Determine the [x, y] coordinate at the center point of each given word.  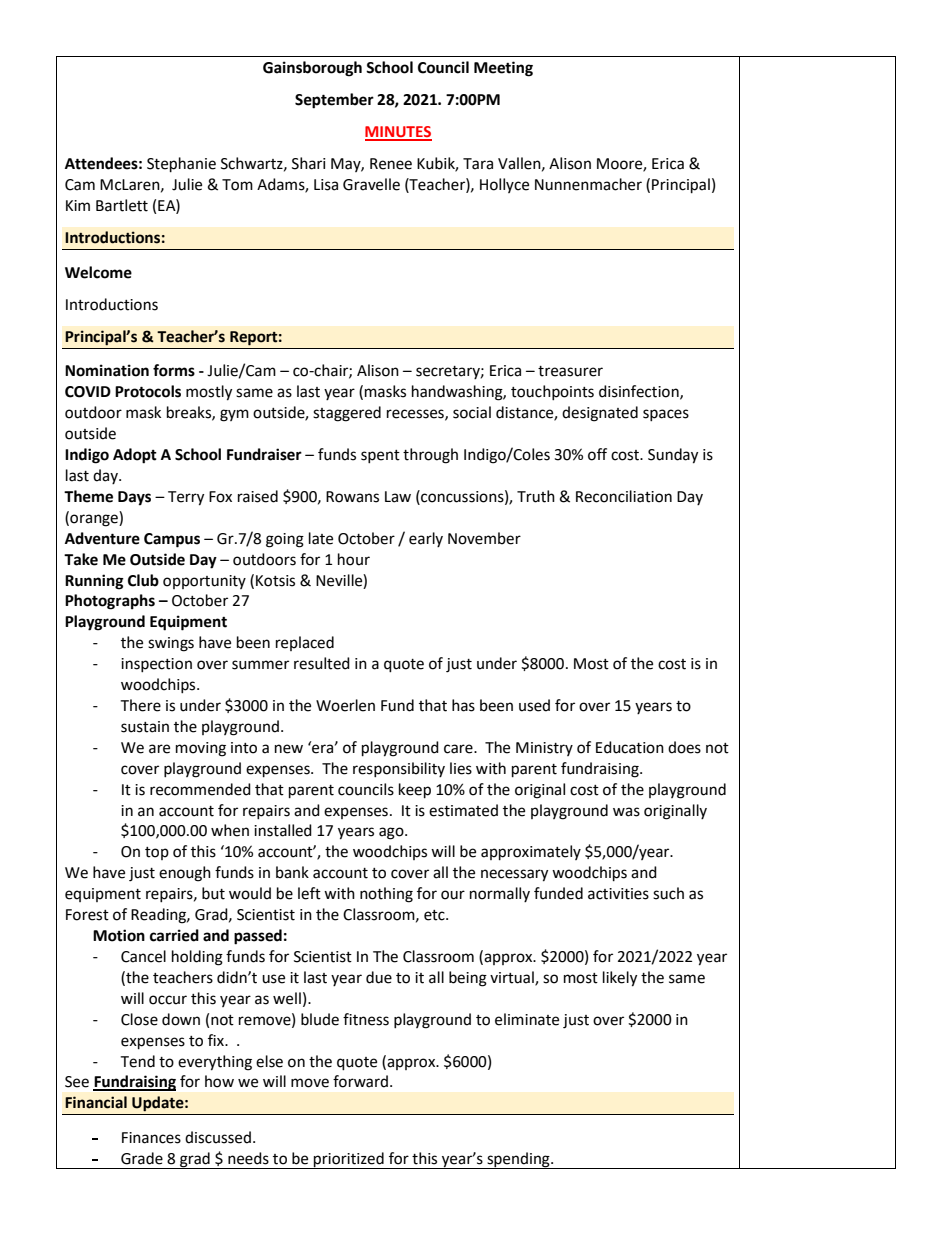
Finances [151, 1138]
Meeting [503, 69]
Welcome [98, 272]
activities [618, 894]
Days [134, 498]
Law [398, 497]
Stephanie [181, 165]
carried [174, 935]
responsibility [399, 769]
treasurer [570, 371]
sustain [145, 727]
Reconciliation [624, 496]
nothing [386, 895]
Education [630, 747]
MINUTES [398, 133]
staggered [347, 414]
